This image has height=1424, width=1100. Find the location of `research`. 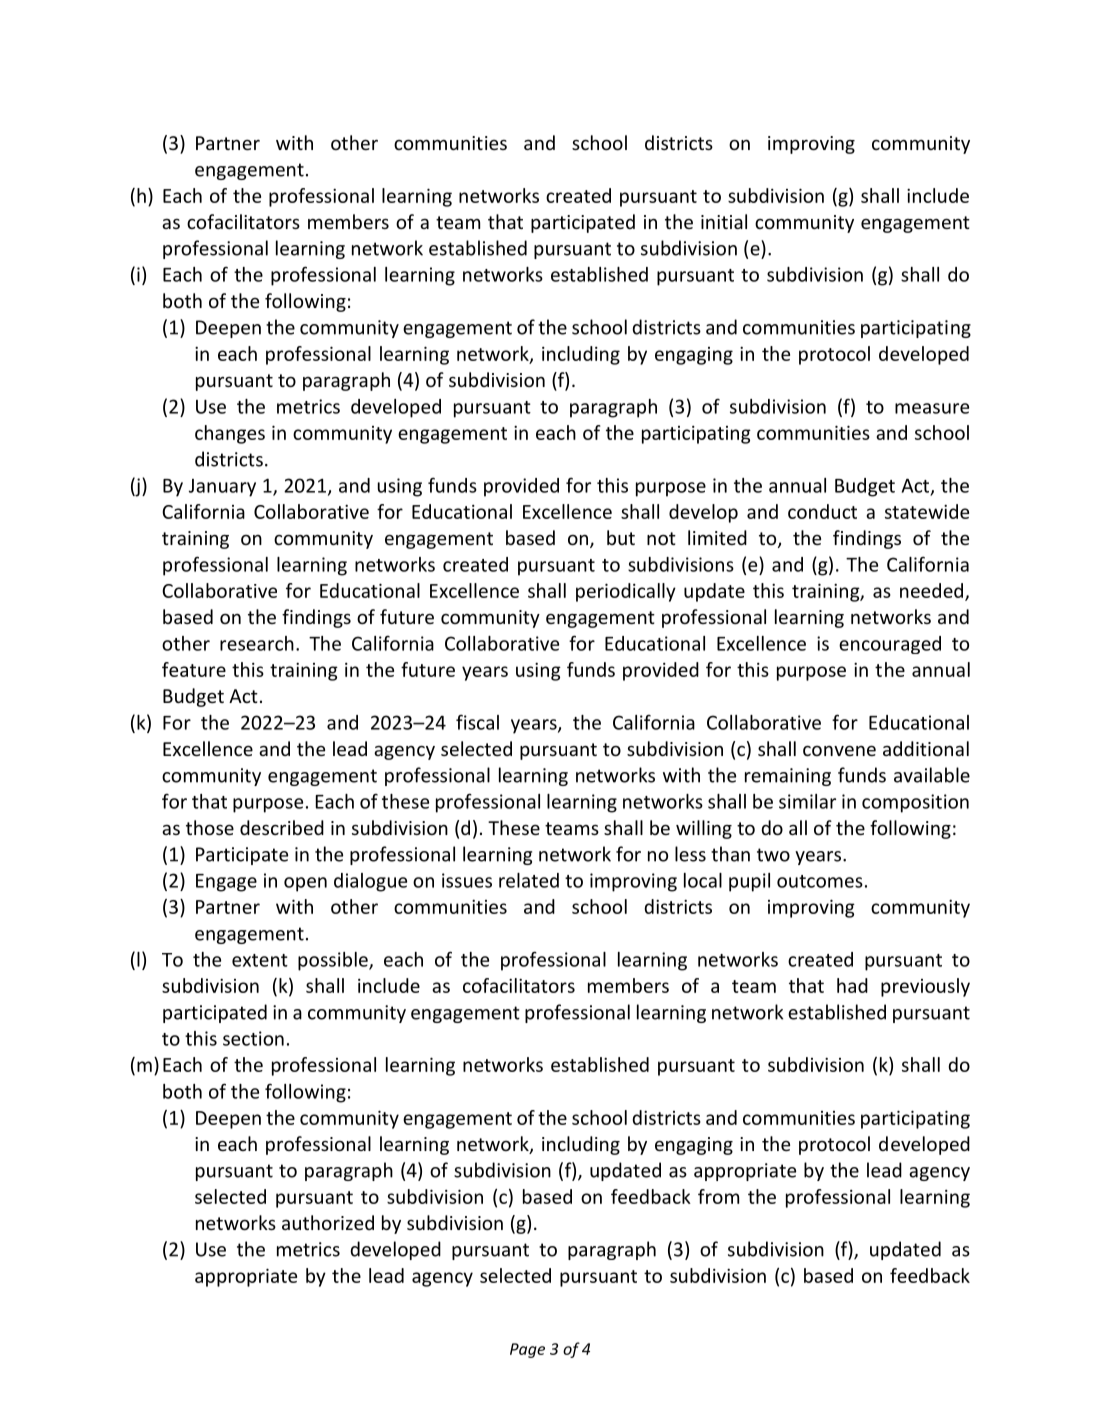

research is located at coordinates (257, 643).
